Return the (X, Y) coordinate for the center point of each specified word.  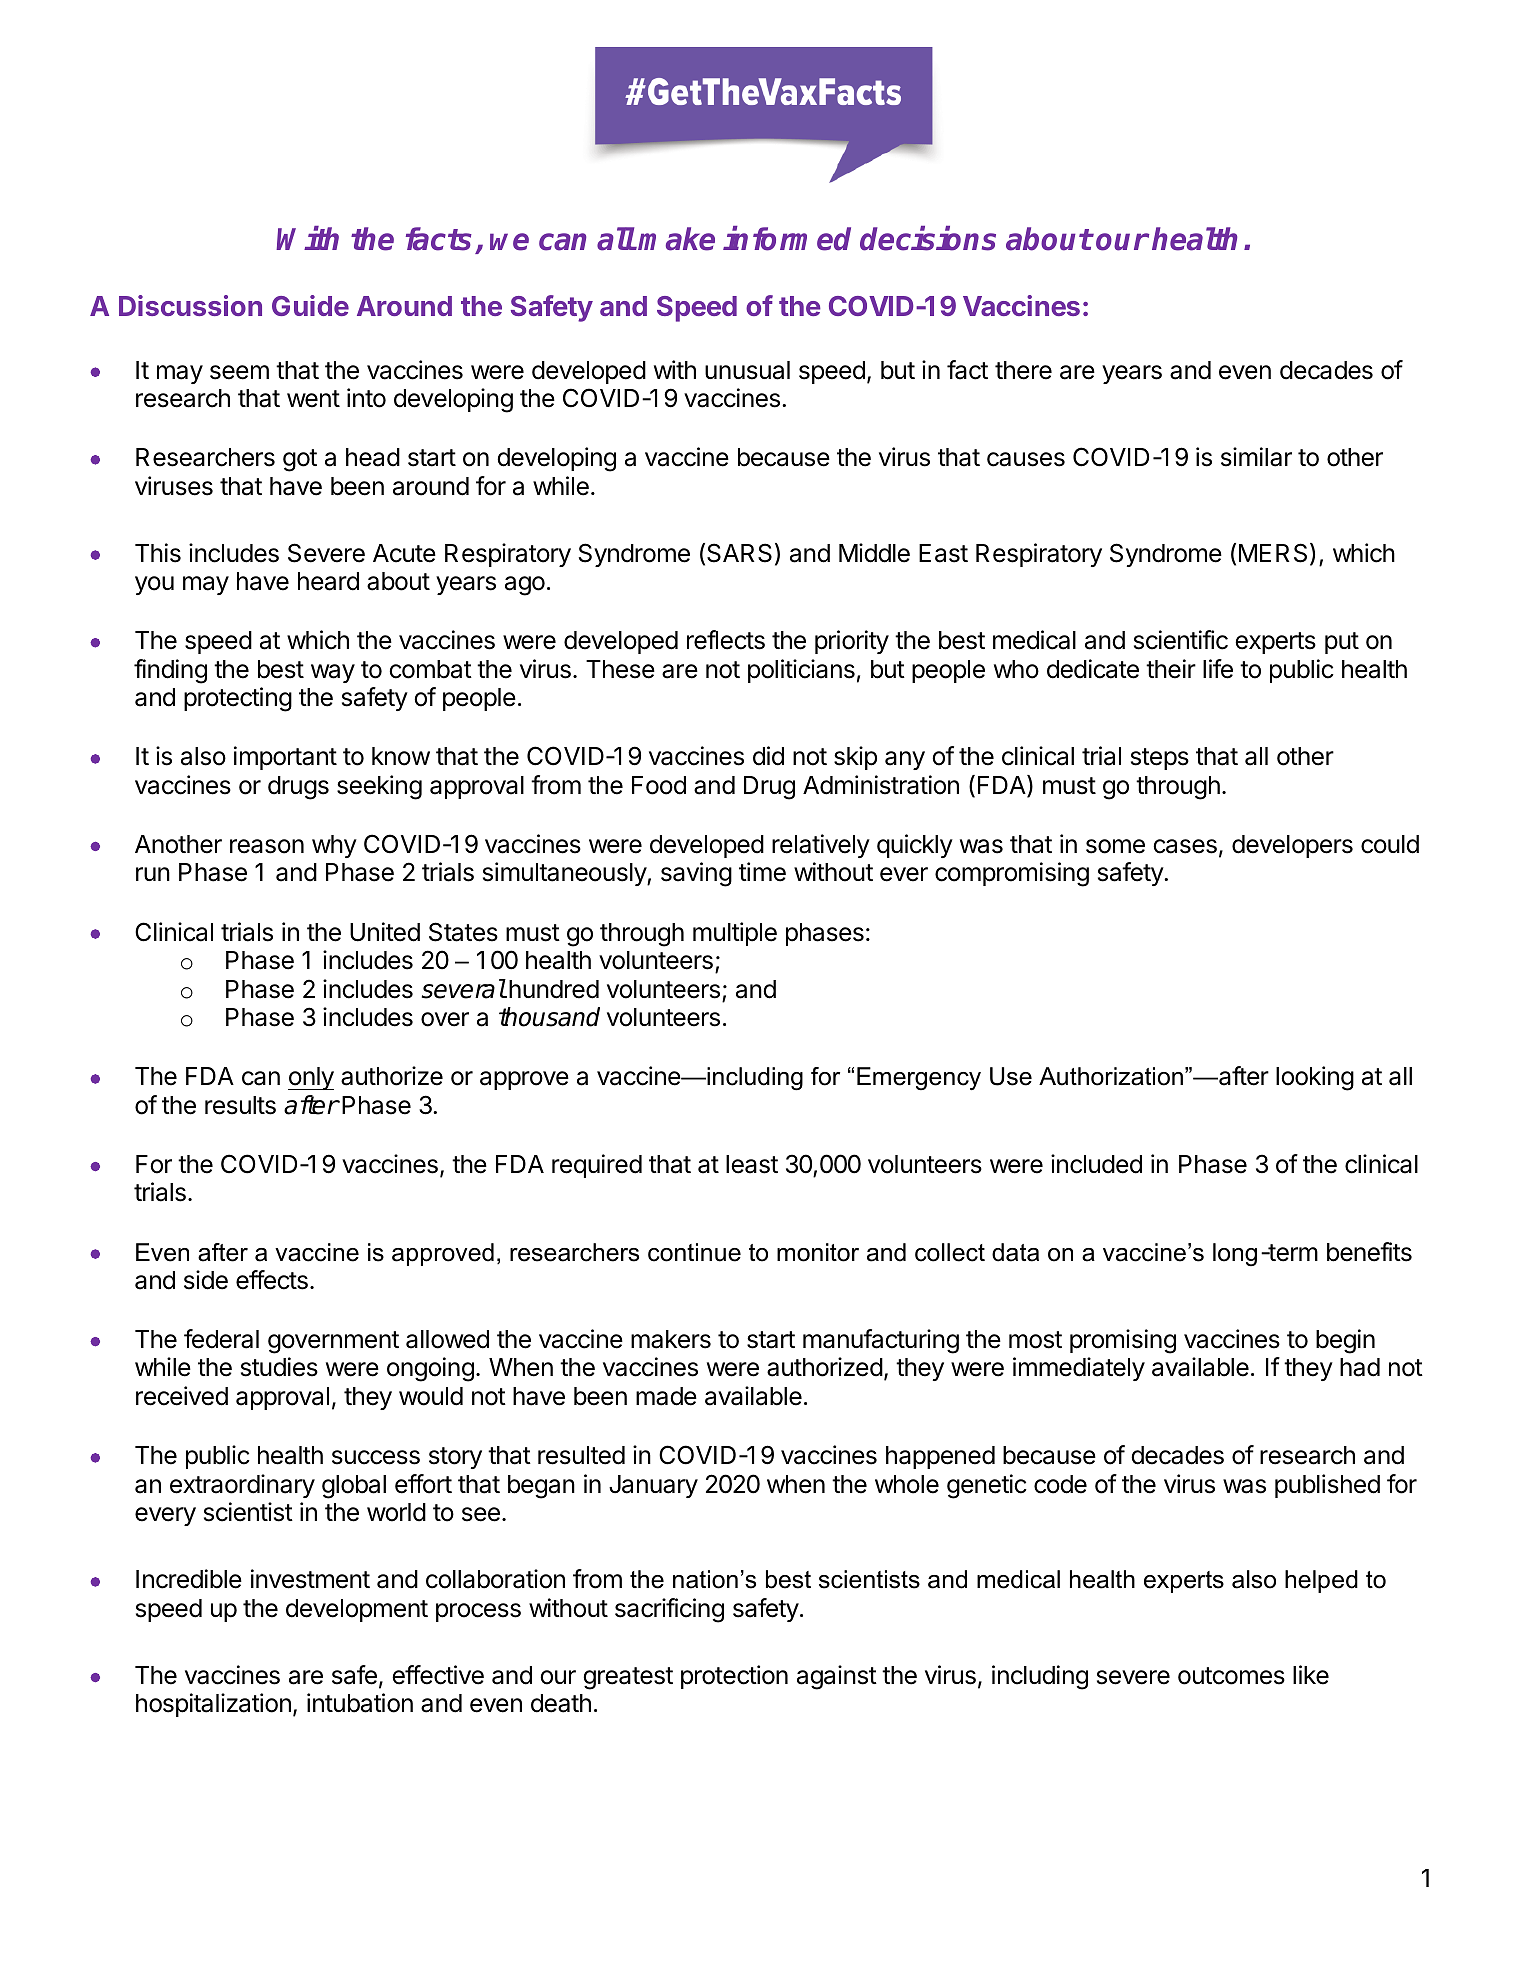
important (285, 758)
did (768, 756)
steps (1160, 759)
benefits (1369, 1252)
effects (272, 1280)
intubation (360, 1703)
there (1023, 370)
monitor (818, 1252)
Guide (310, 305)
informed (787, 238)
